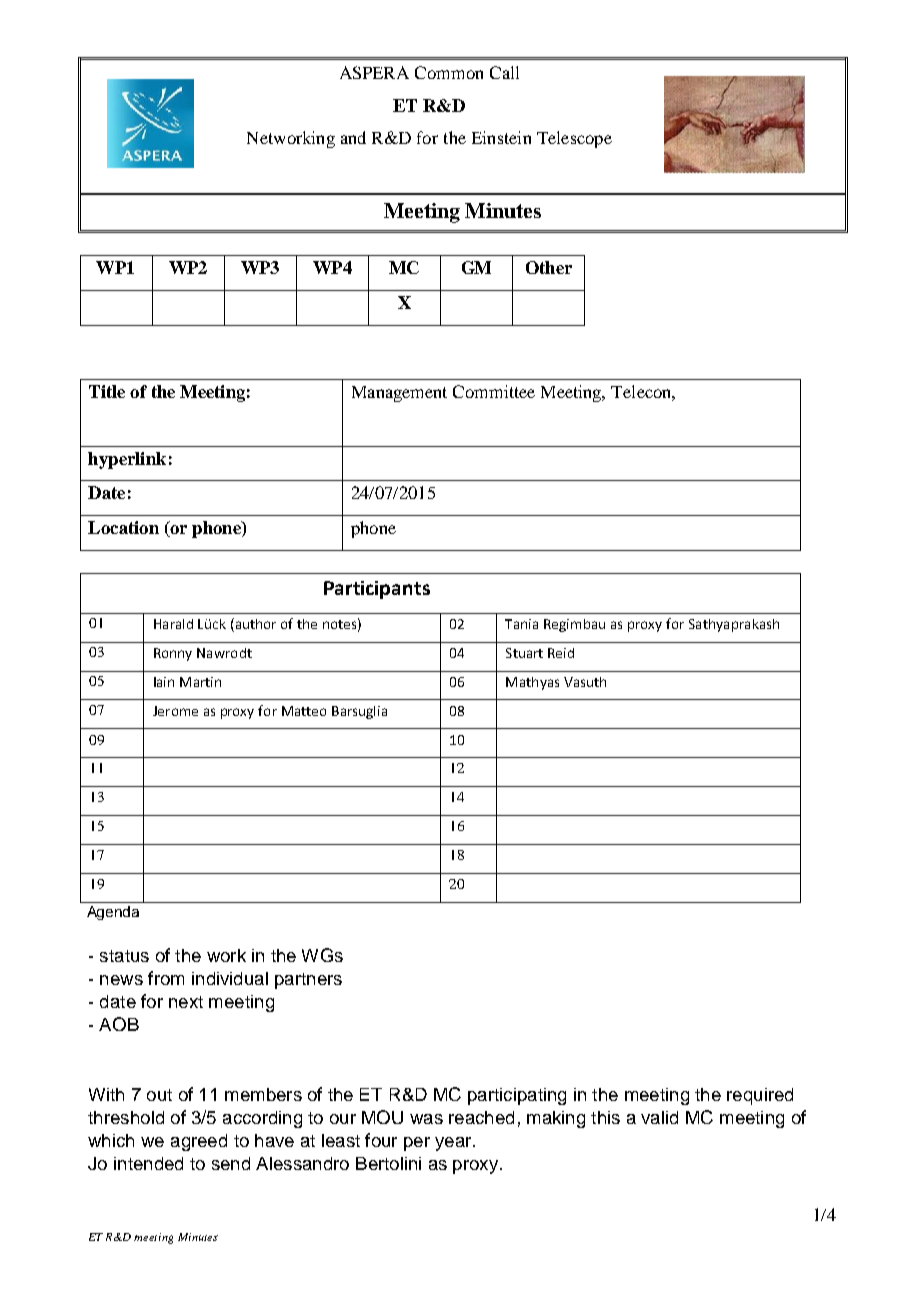 The height and width of the screenshot is (1309, 924). What do you see at coordinates (561, 653) in the screenshot?
I see `Reid` at bounding box center [561, 653].
